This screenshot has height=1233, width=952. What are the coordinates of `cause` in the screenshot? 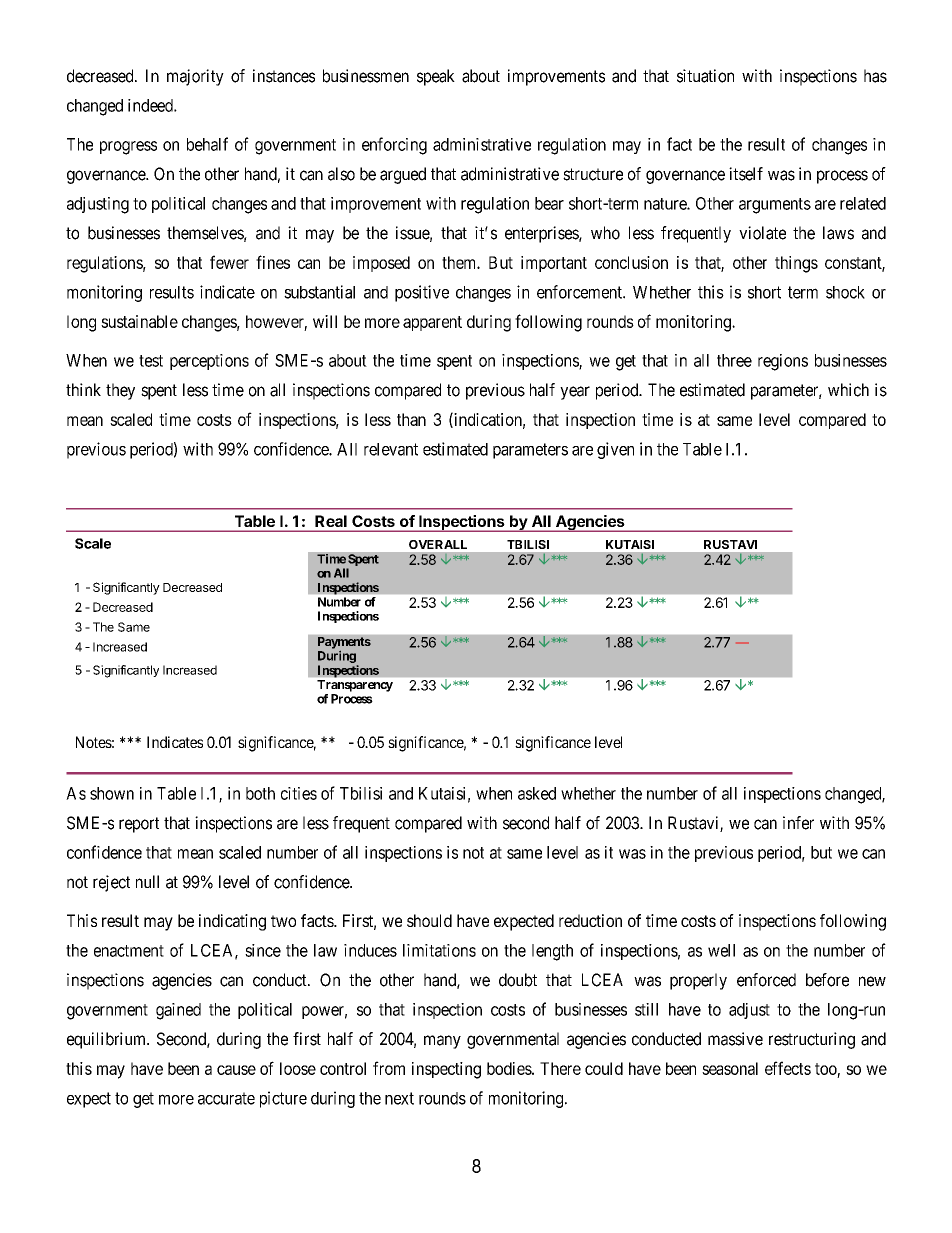 It's located at (236, 1070).
